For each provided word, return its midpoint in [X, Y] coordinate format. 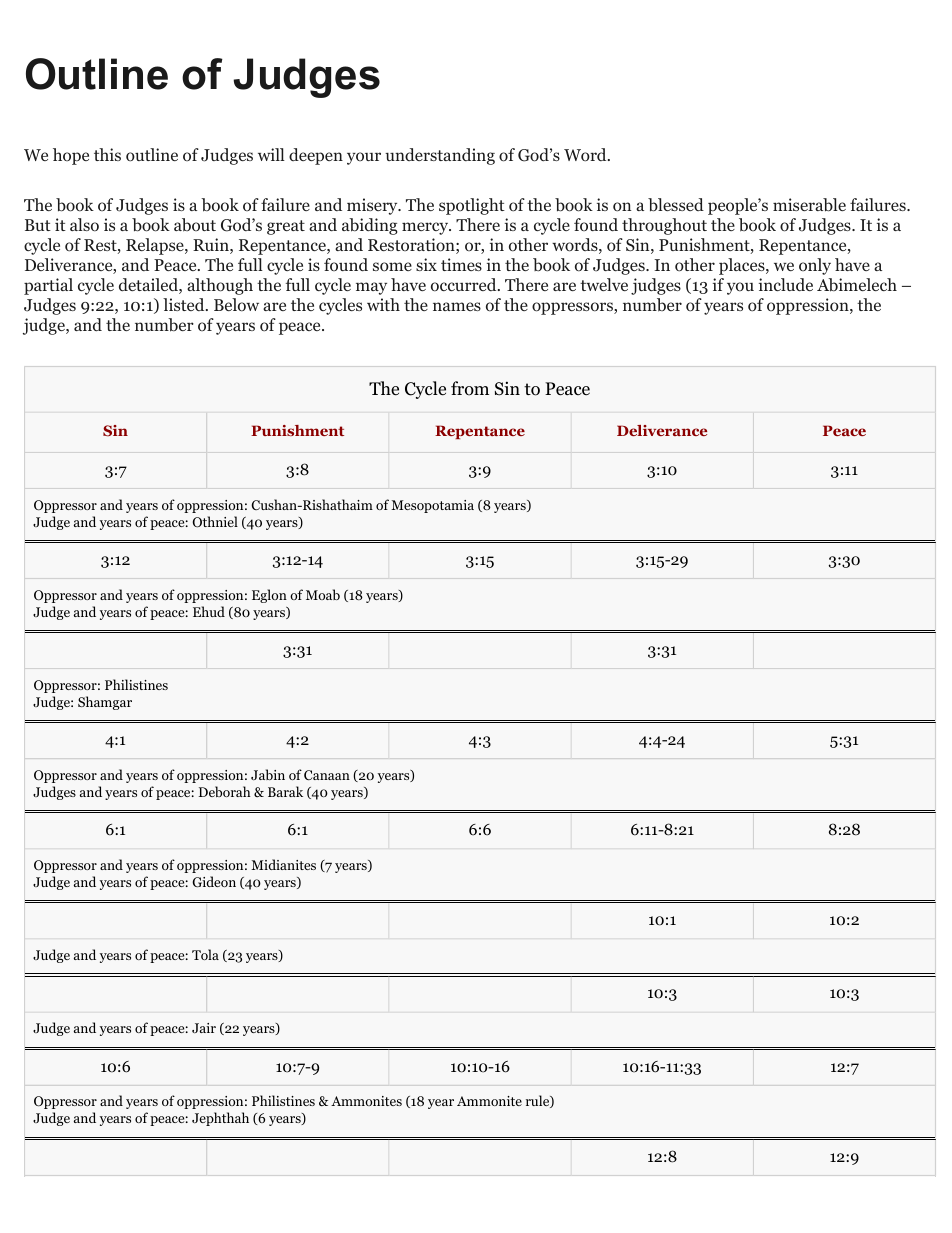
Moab [323, 594]
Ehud [209, 611]
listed [185, 304]
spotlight [472, 206]
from [470, 388]
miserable [809, 205]
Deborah [225, 791]
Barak [285, 791]
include [786, 284]
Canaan [327, 775]
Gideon [214, 881]
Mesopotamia [432, 506]
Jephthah [220, 1119]
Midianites [283, 864]
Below [236, 305]
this [107, 154]
